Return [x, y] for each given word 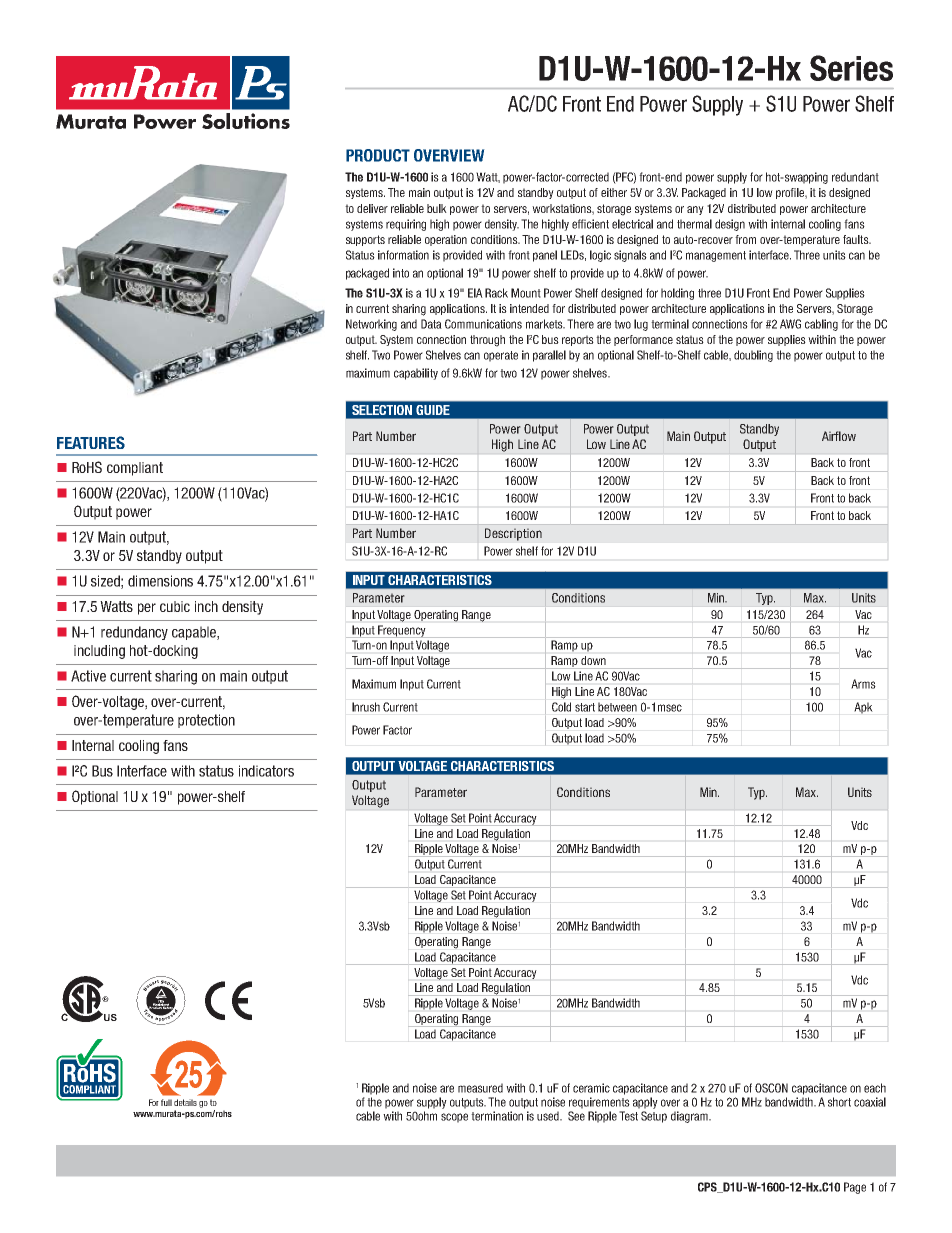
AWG [790, 324]
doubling [753, 356]
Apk [863, 708]
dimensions [160, 581]
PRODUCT [378, 155]
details [185, 1102]
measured [480, 1088]
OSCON [771, 1088]
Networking [371, 325]
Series [851, 68]
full [166, 1102]
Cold [561, 707]
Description [513, 534]
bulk [437, 208]
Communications [483, 324]
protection [206, 721]
